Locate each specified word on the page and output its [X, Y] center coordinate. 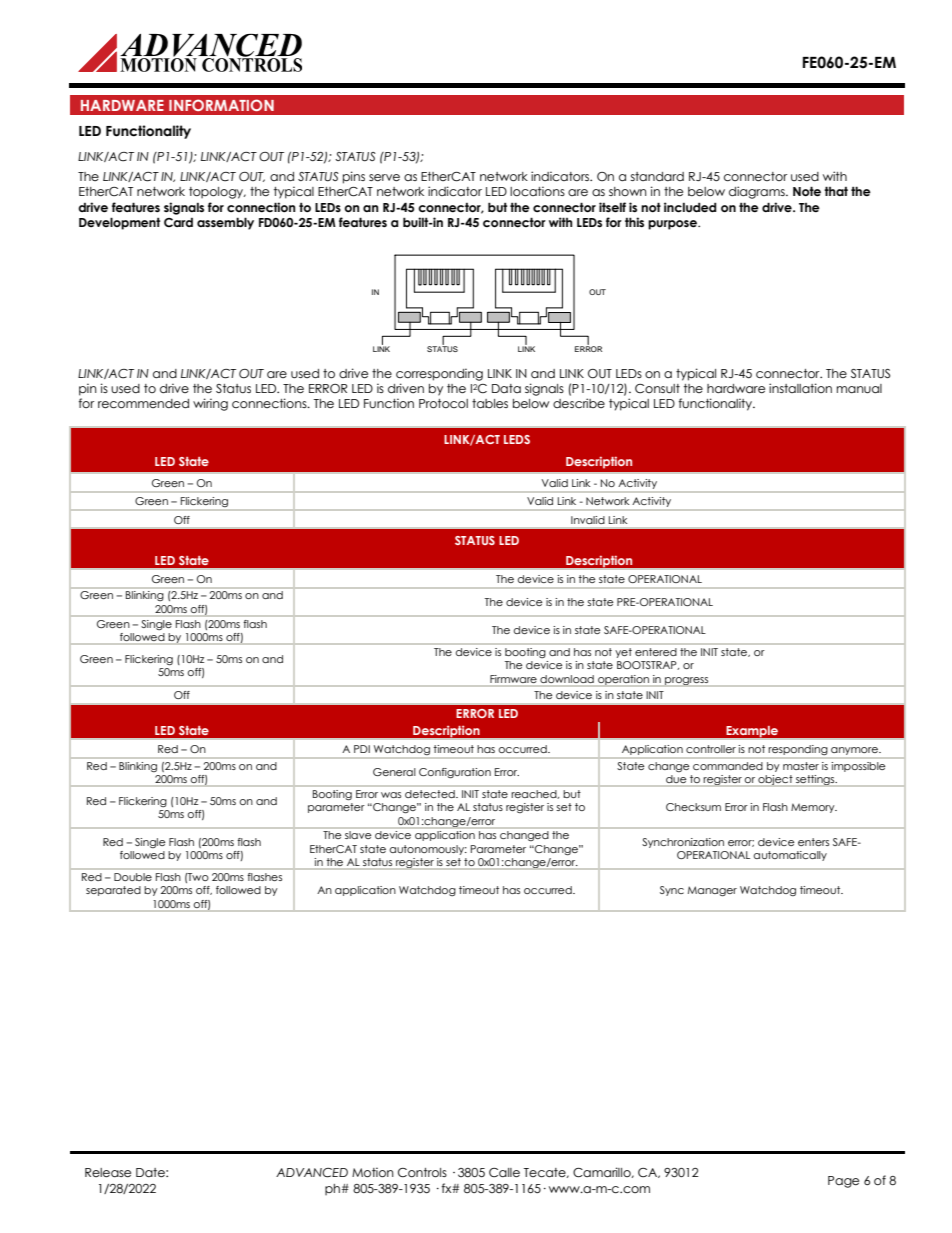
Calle [504, 1173]
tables [490, 403]
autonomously [428, 850]
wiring [210, 404]
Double [133, 877]
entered [656, 652]
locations [537, 191]
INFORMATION [221, 105]
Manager [712, 891]
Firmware [513, 679]
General [394, 772]
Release [108, 1173]
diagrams [758, 192]
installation [800, 388]
